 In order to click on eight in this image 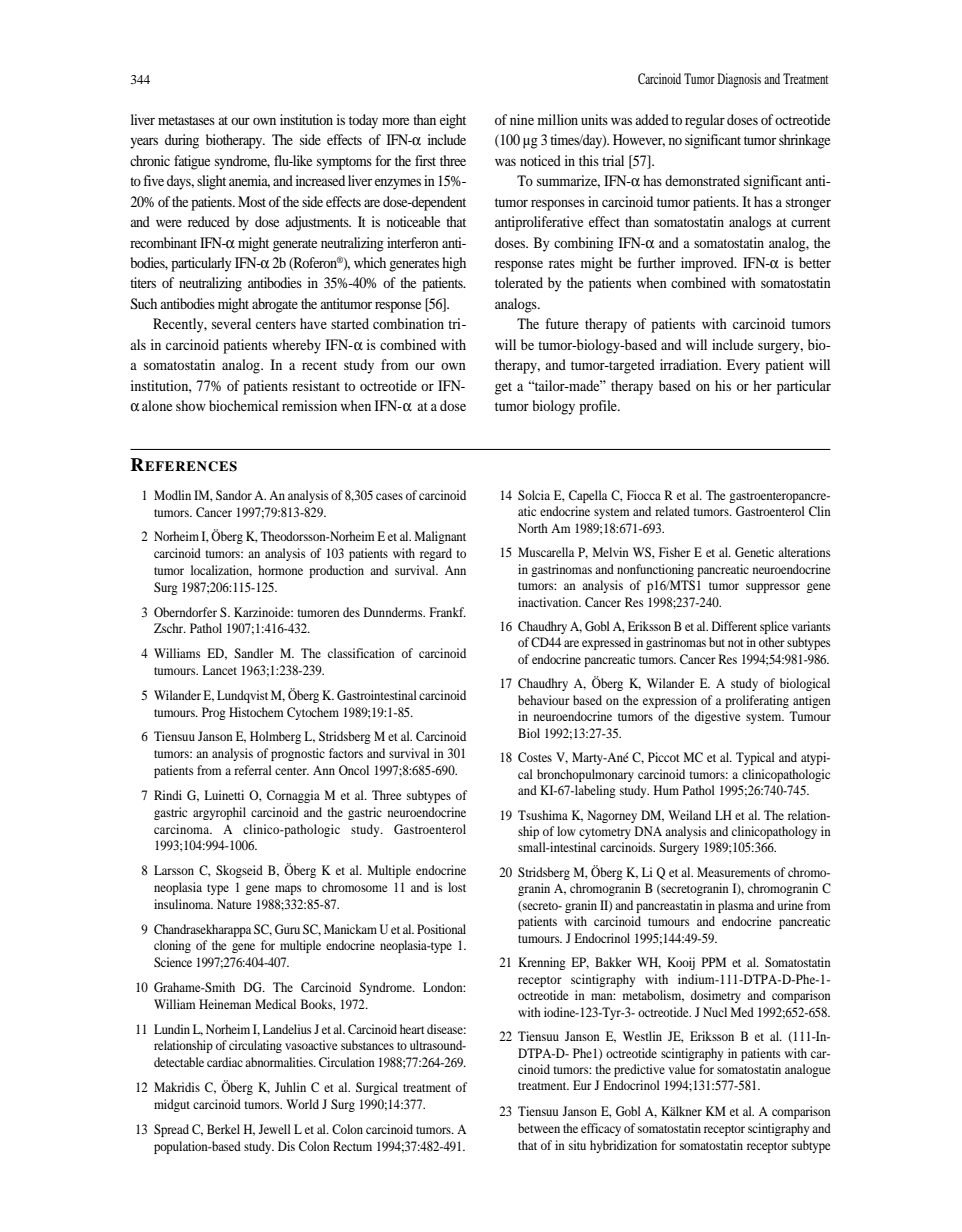, I will do `click(453, 121)`.
